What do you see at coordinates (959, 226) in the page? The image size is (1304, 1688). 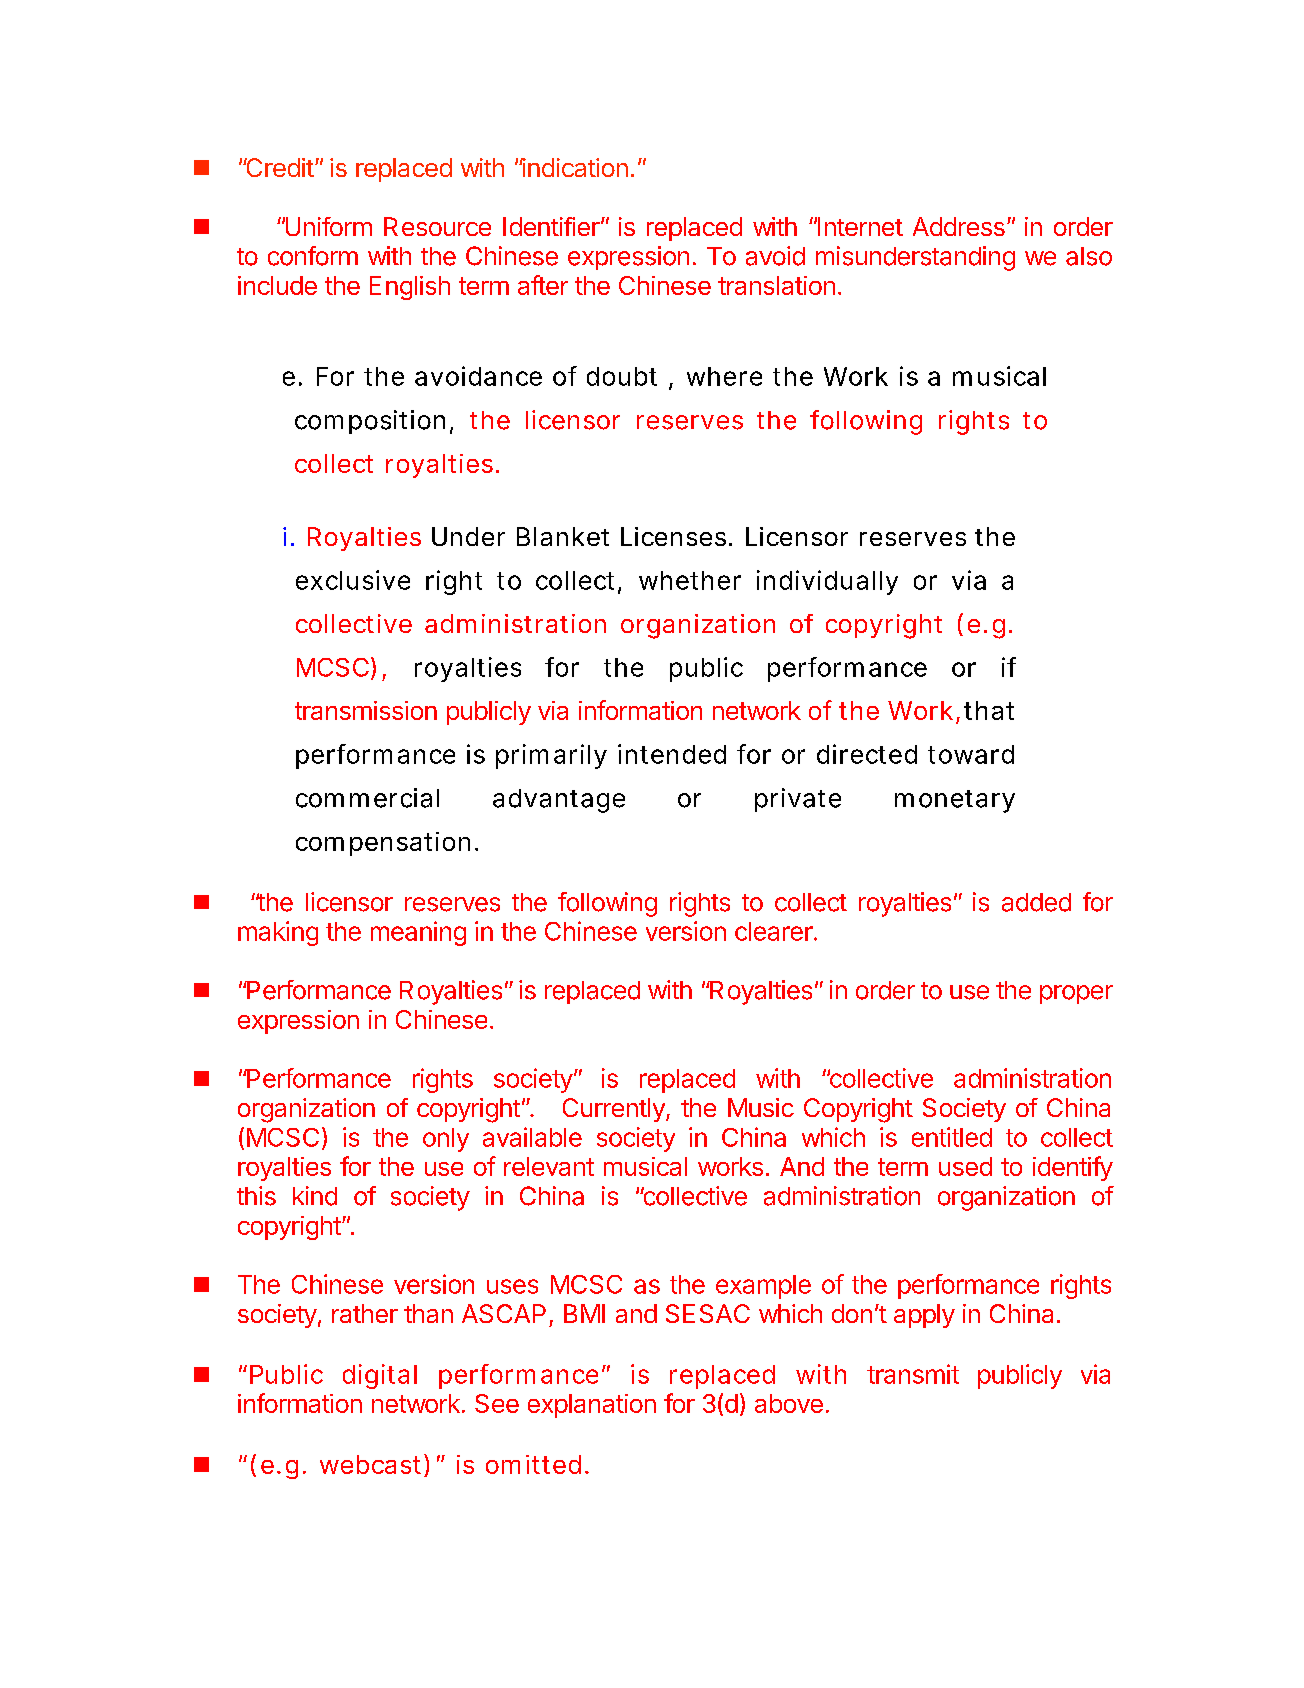 I see `Address` at bounding box center [959, 226].
